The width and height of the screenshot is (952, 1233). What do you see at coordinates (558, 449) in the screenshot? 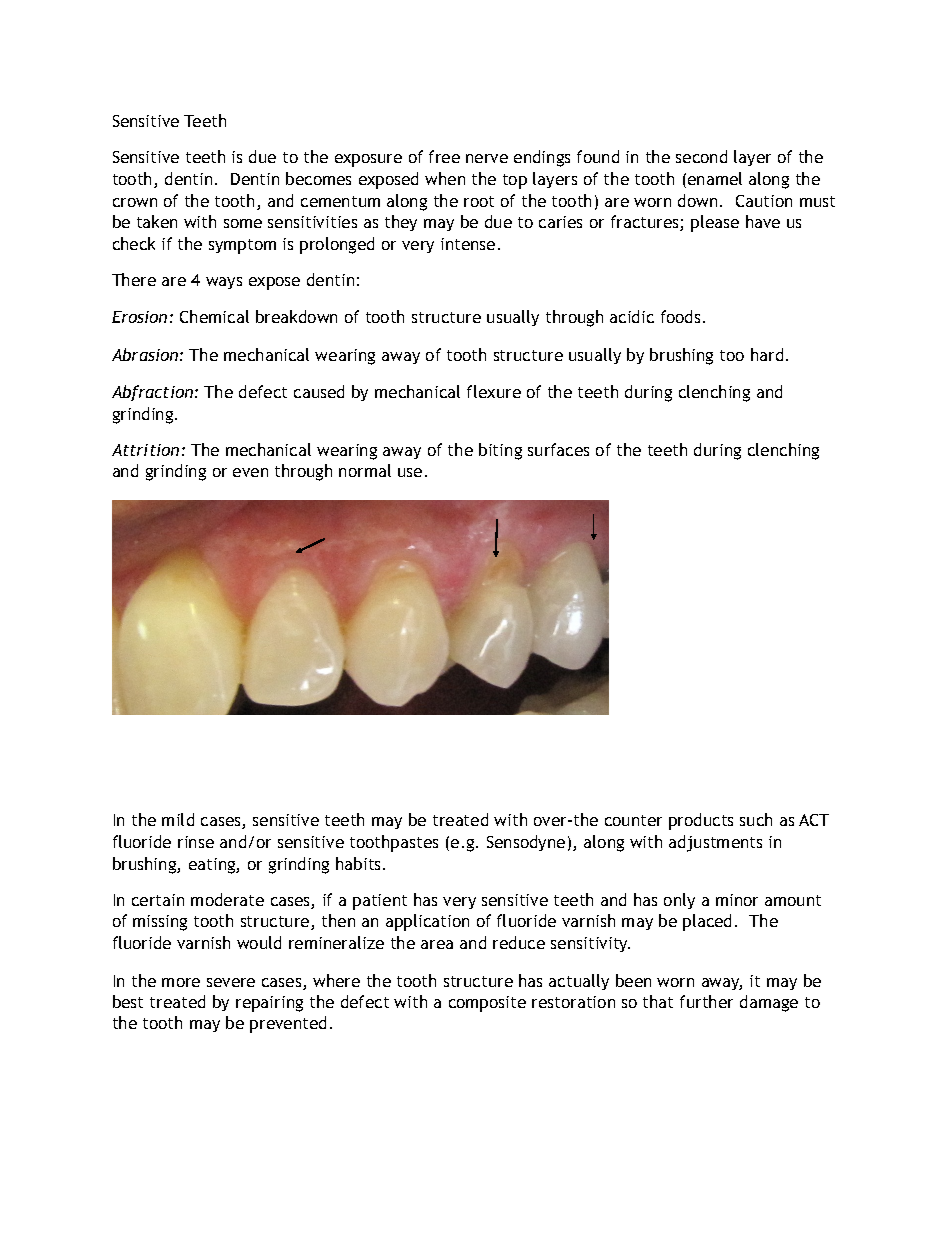
I see `surfaces` at bounding box center [558, 449].
